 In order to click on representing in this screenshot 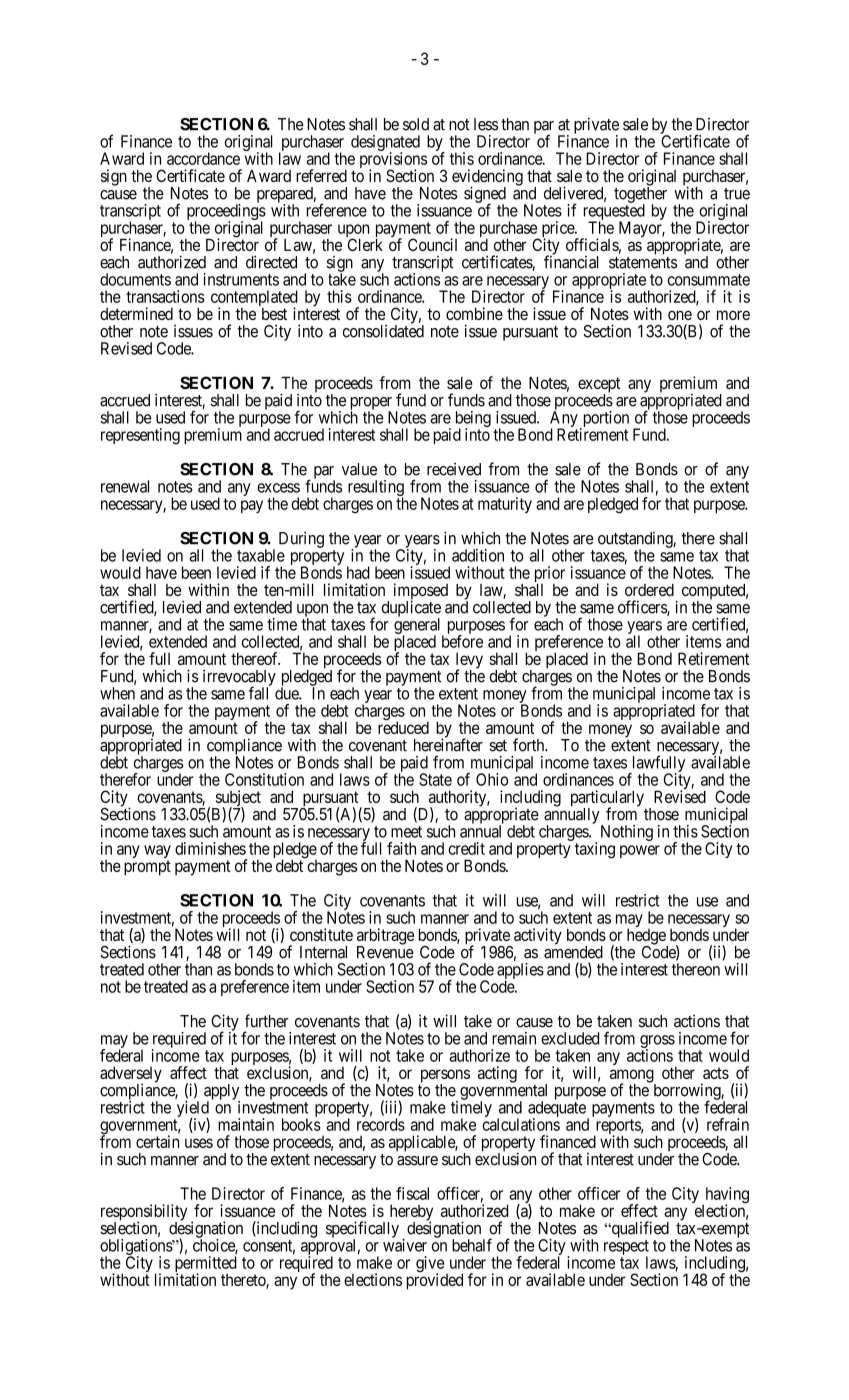, I will do `click(140, 436)`.
